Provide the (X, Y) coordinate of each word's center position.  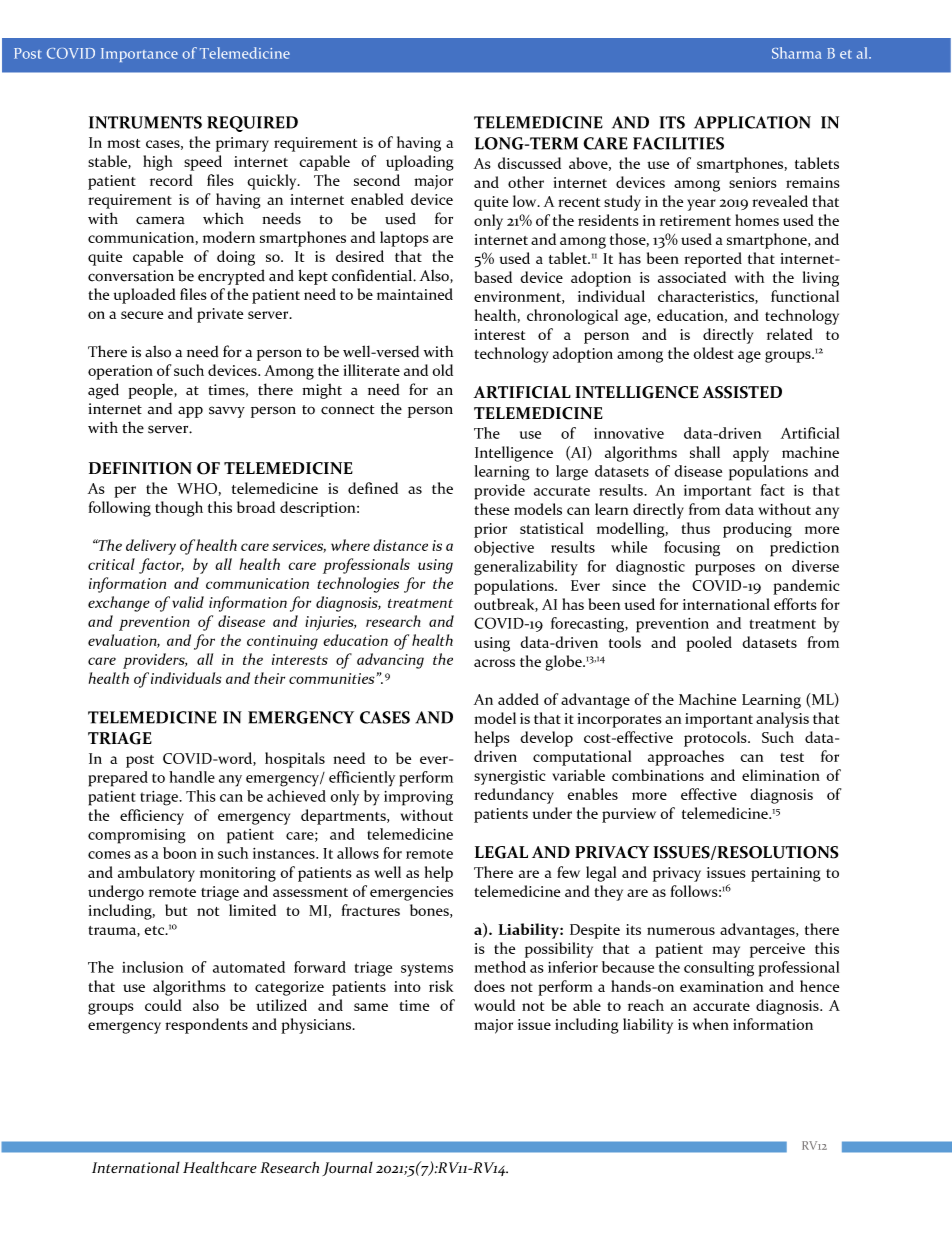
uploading (420, 163)
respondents (206, 1026)
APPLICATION (752, 122)
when (711, 1024)
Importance (139, 55)
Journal (347, 1169)
